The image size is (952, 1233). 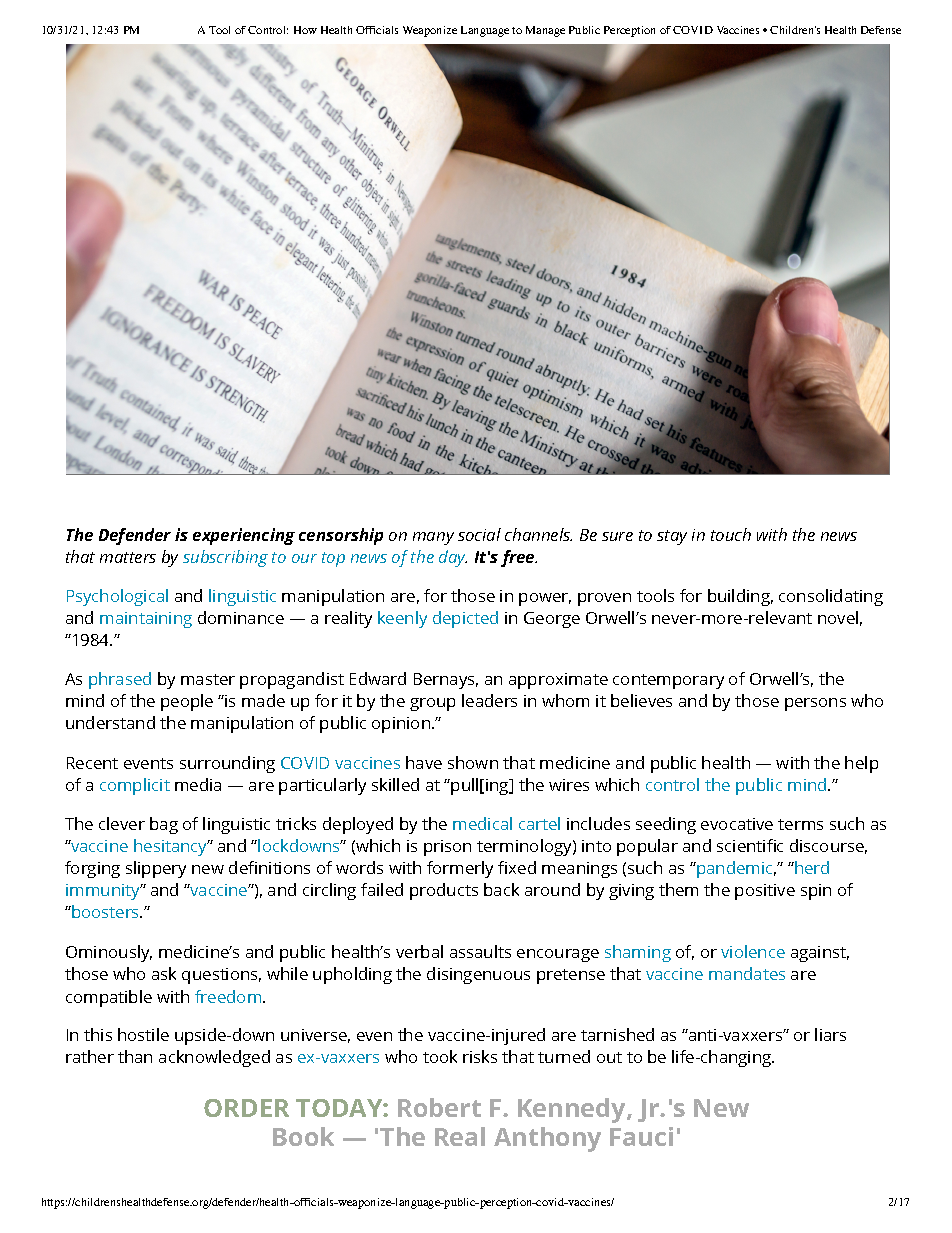 I want to click on ORDER, so click(x=246, y=1108).
